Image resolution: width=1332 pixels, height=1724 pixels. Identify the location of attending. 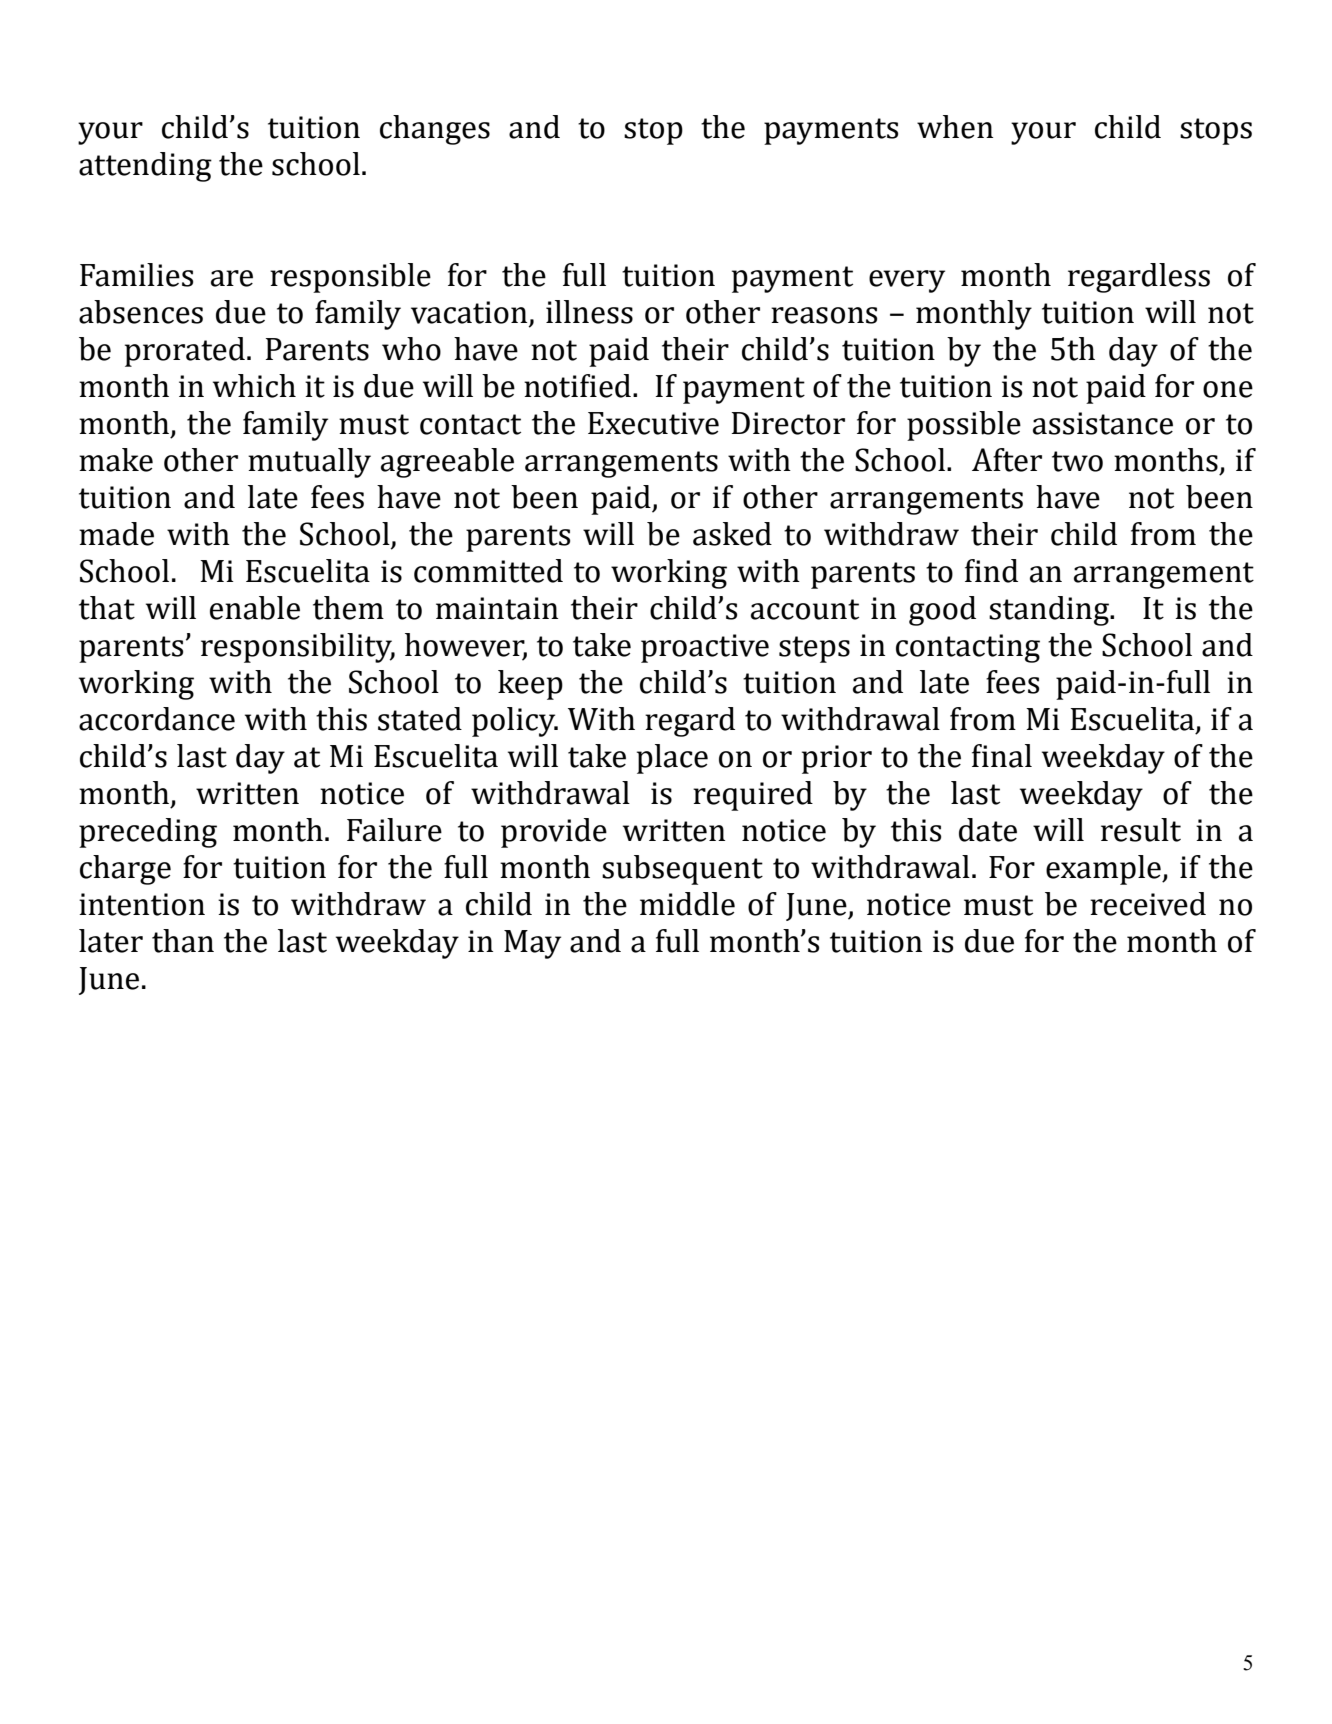
(145, 167).
